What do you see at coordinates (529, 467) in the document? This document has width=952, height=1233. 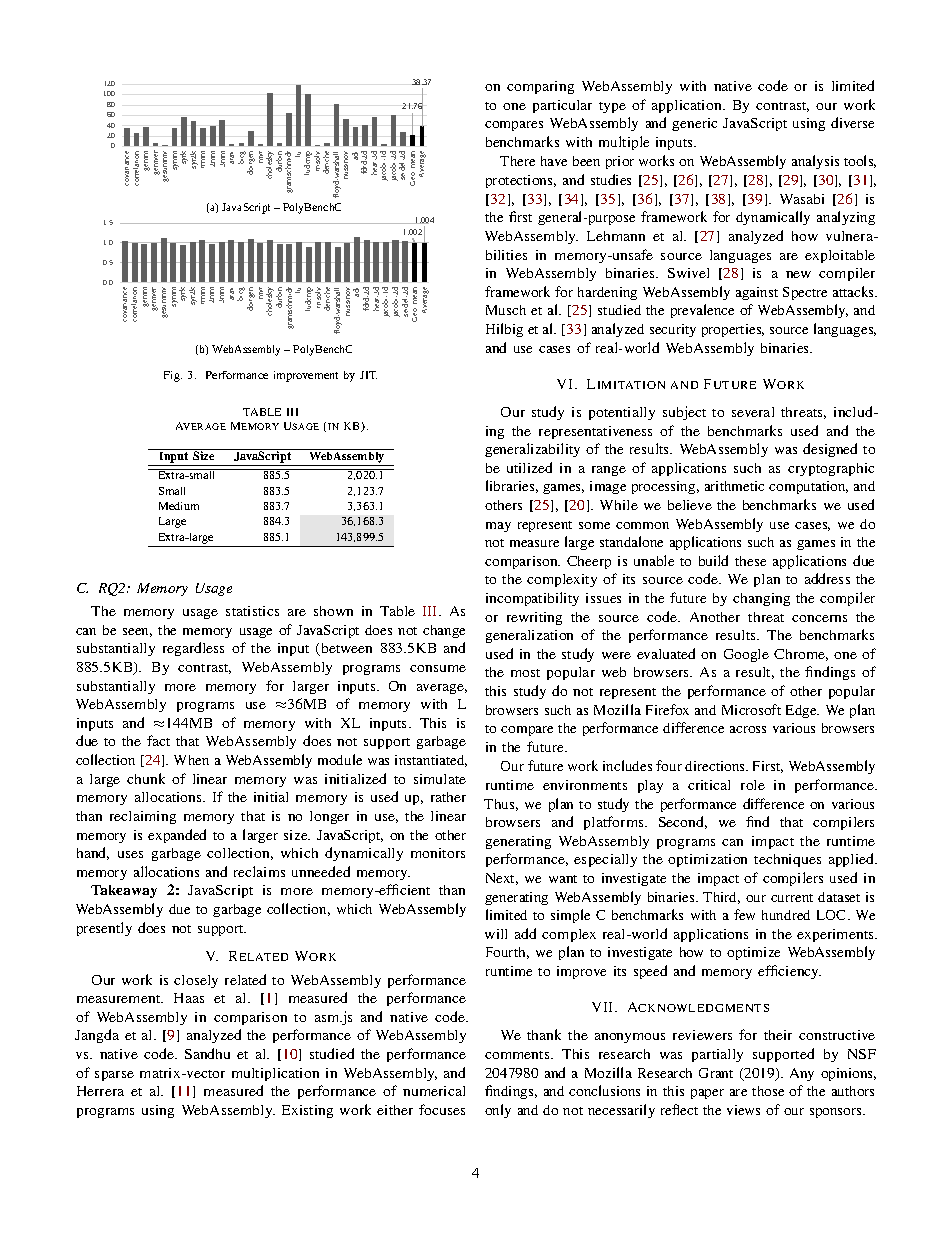 I see `utilized` at bounding box center [529, 467].
